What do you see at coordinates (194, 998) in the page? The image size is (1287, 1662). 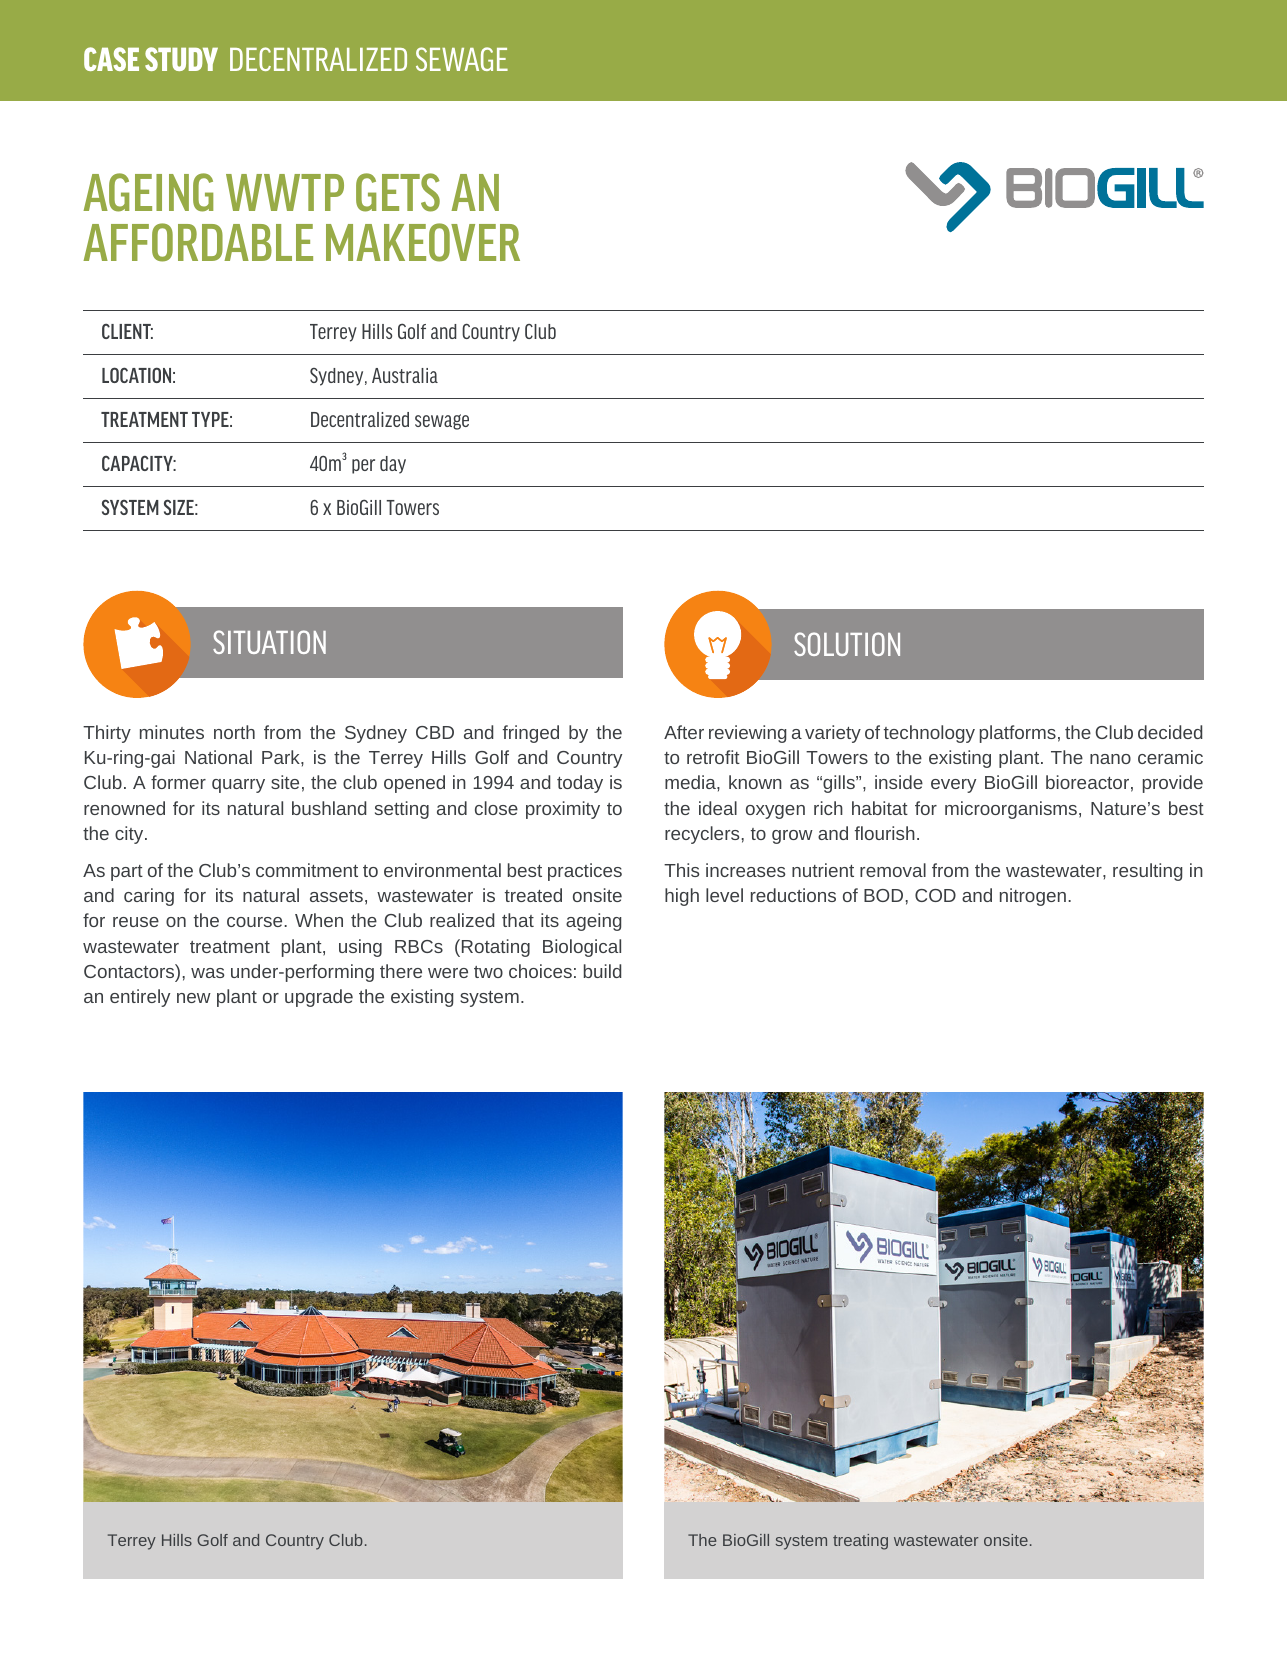 I see `new` at bounding box center [194, 998].
